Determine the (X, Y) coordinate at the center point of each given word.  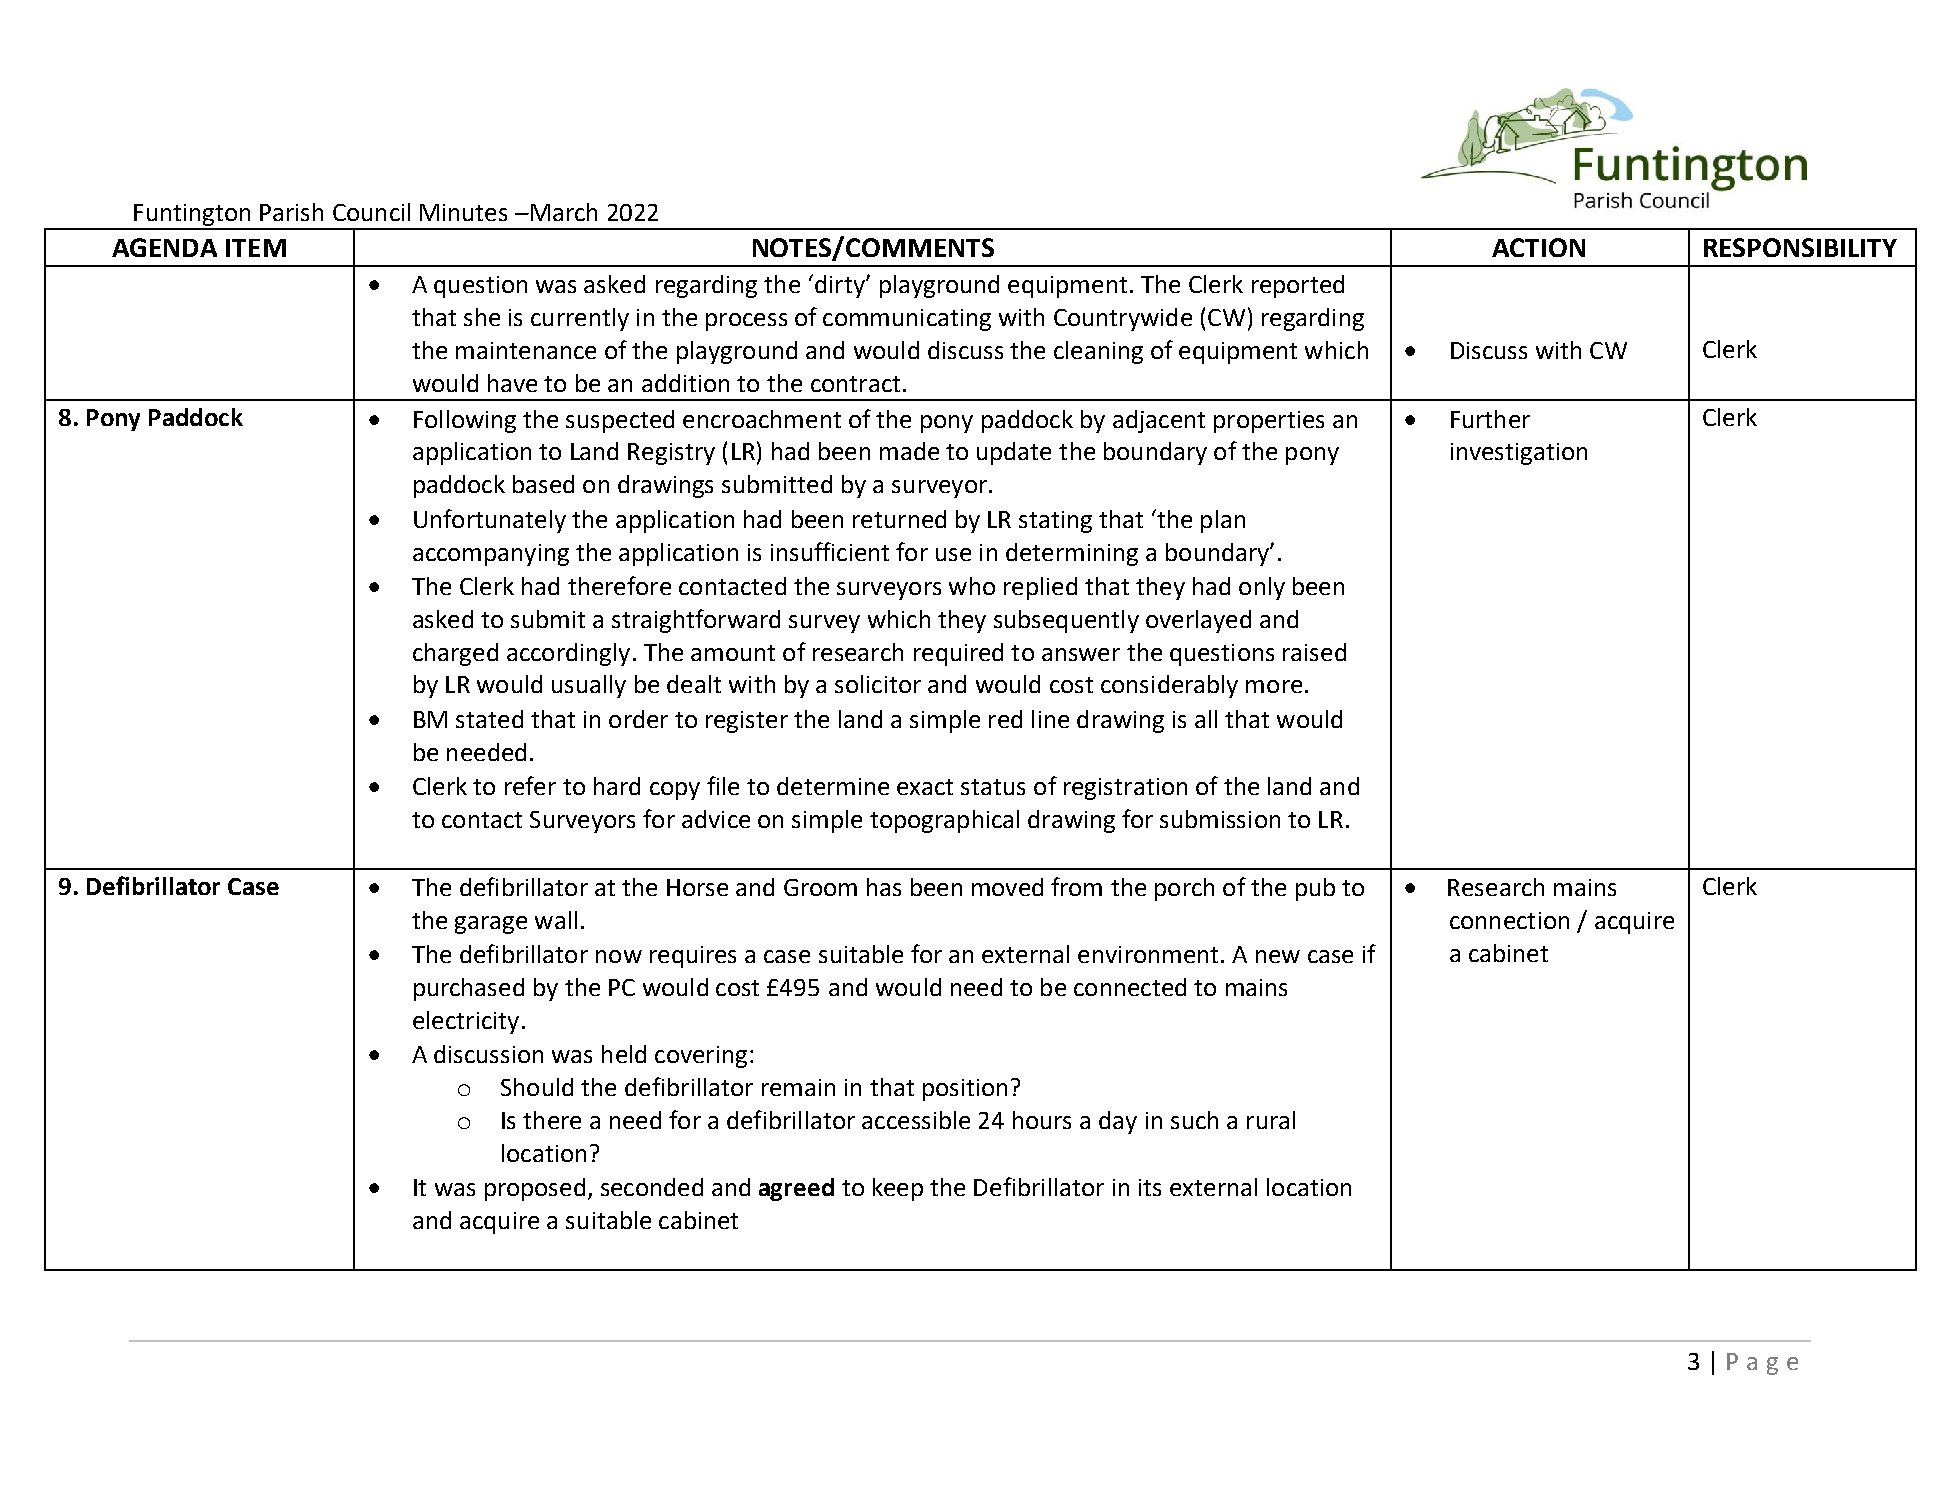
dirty (841, 286)
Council (371, 212)
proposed (535, 1189)
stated (489, 719)
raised (1314, 652)
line (1050, 719)
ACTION (1538, 247)
